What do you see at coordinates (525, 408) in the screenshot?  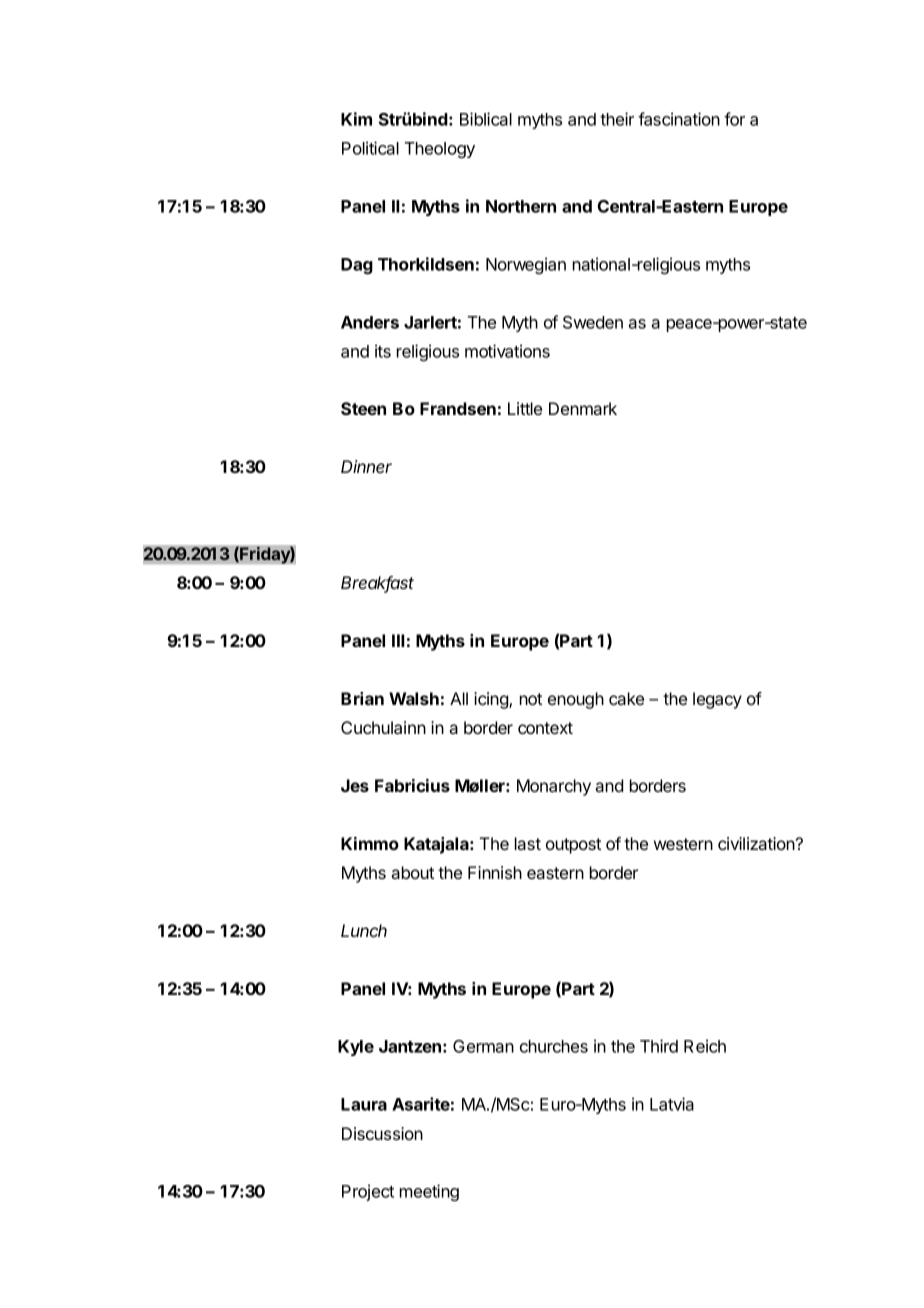 I see `Little` at bounding box center [525, 408].
